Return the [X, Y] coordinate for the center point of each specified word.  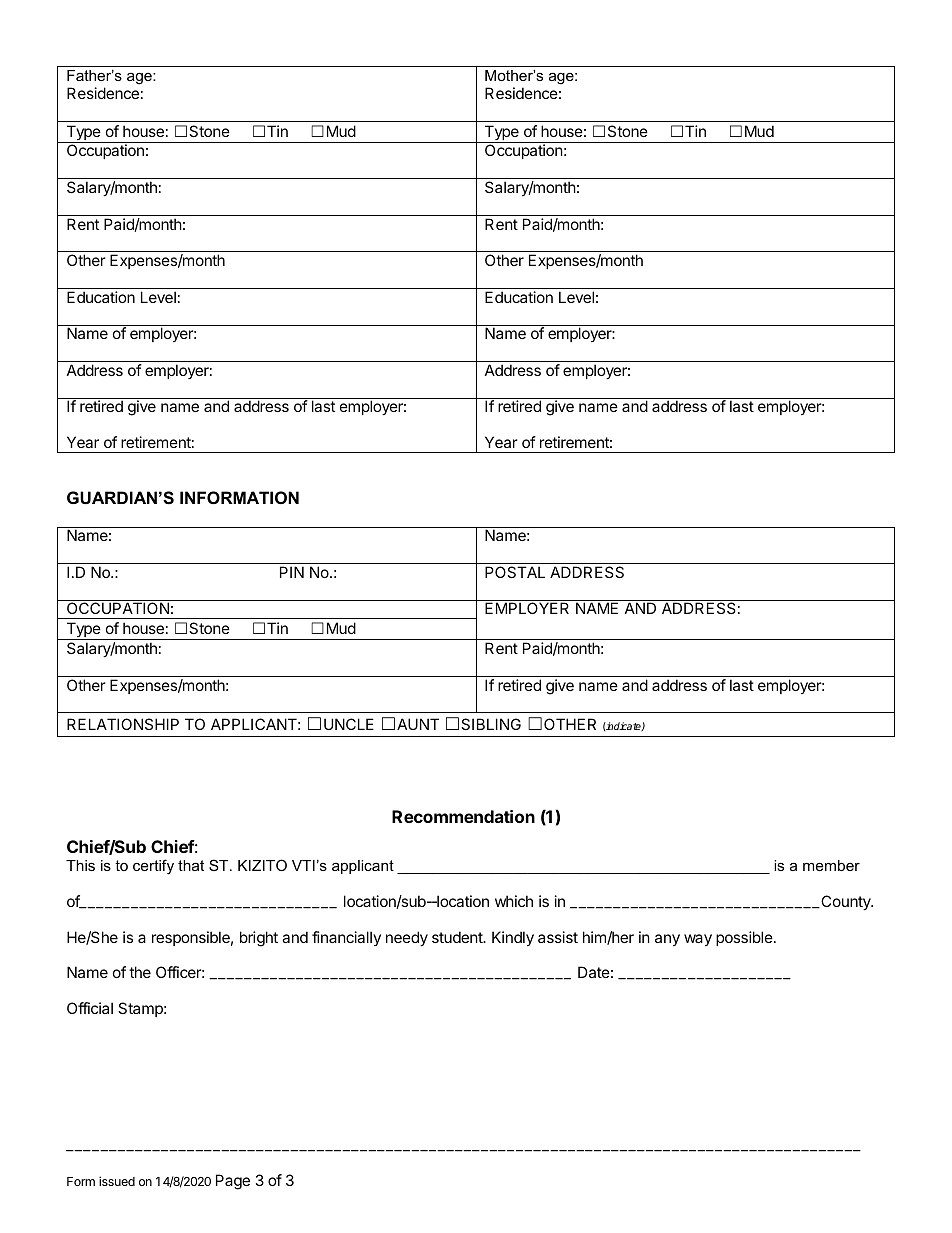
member [831, 865]
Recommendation [463, 816]
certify [153, 867]
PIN [292, 572]
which [514, 901]
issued [117, 1181]
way [698, 940]
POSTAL [515, 572]
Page [233, 1182]
